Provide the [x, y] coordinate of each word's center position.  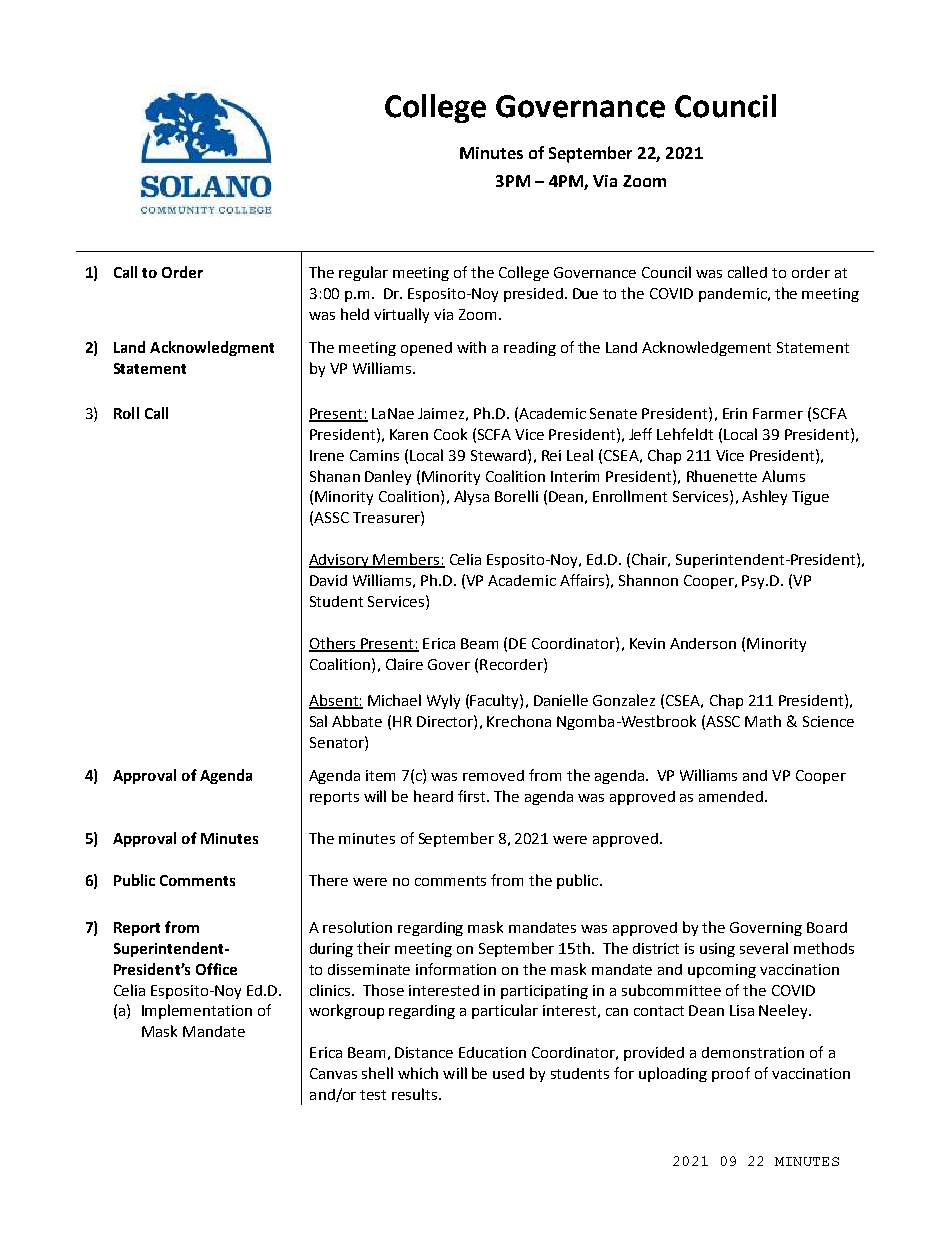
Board [827, 927]
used [508, 1073]
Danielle [561, 700]
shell [377, 1073]
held [355, 314]
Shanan [335, 476]
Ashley [764, 497]
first [471, 796]
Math [763, 721]
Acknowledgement [706, 348]
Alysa [471, 497]
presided [533, 295]
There [328, 880]
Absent [334, 701]
